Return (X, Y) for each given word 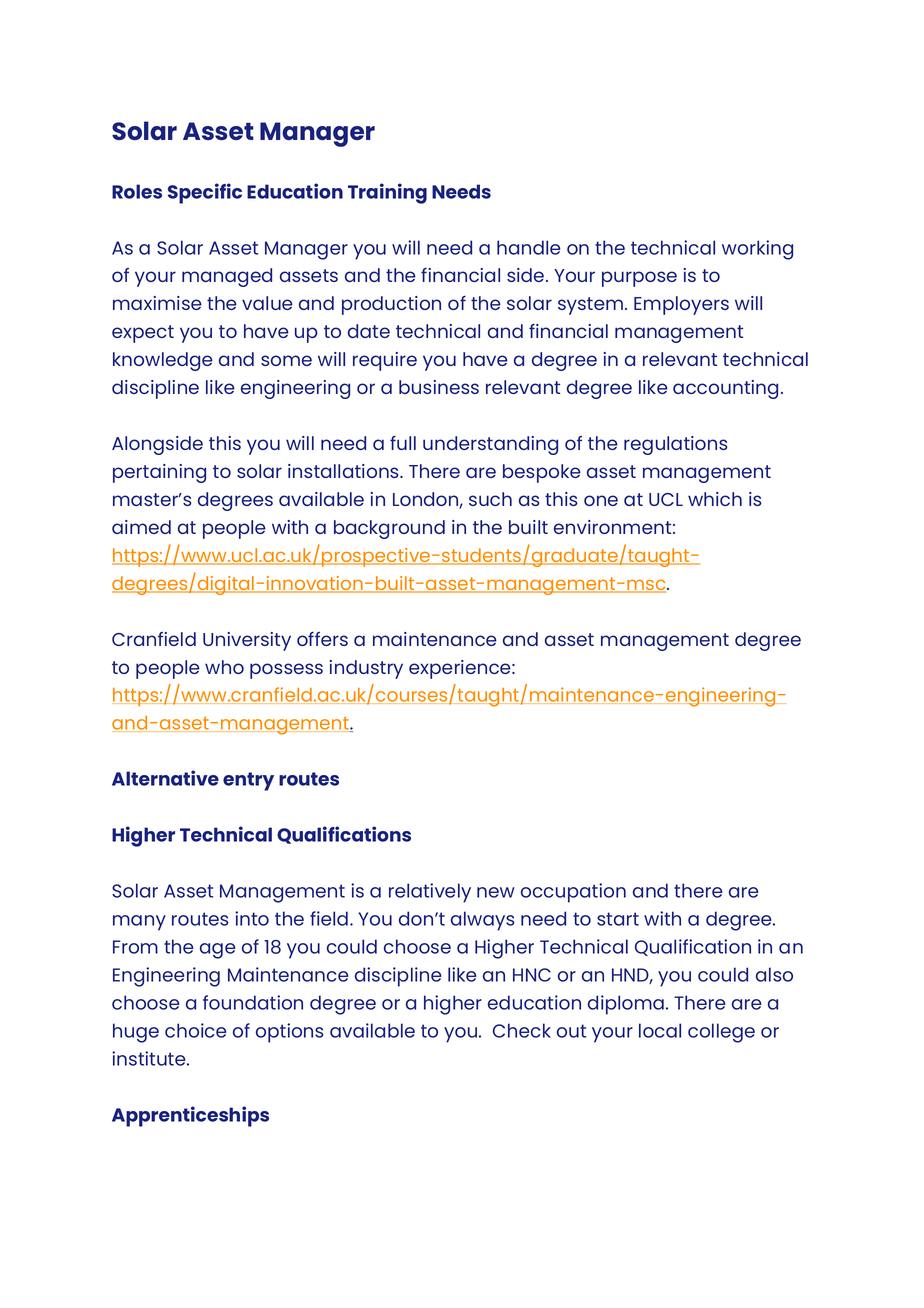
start (618, 919)
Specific (205, 193)
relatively (430, 893)
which (715, 499)
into (252, 918)
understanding (490, 445)
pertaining (159, 473)
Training (387, 193)
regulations (675, 445)
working (757, 250)
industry (366, 669)
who (224, 667)
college (721, 1033)
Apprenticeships (190, 1116)
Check (522, 1030)
